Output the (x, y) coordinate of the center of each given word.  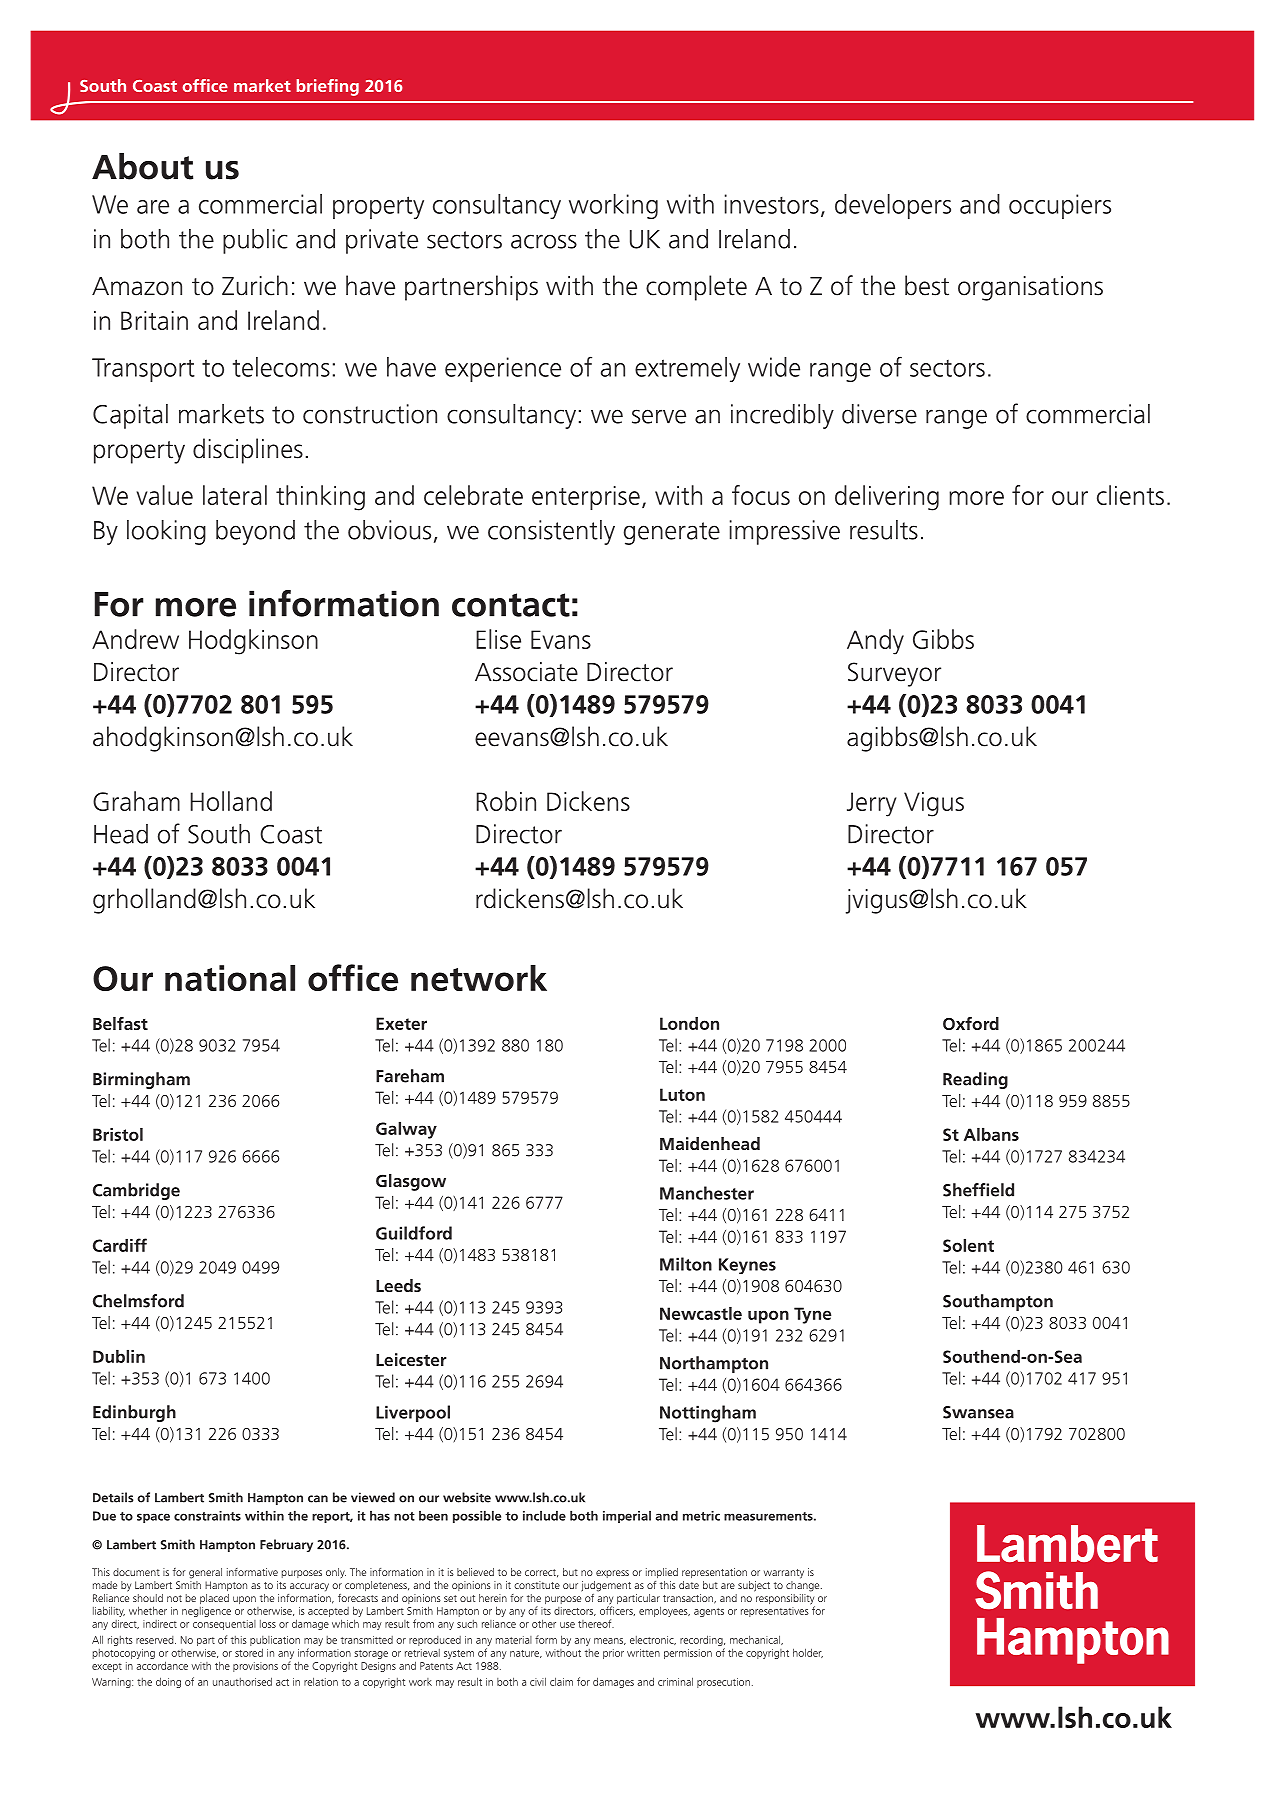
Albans (991, 1134)
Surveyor (894, 674)
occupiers (1060, 206)
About (142, 166)
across (544, 241)
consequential (224, 1625)
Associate (526, 672)
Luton (682, 1094)
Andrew (135, 639)
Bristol (118, 1134)
